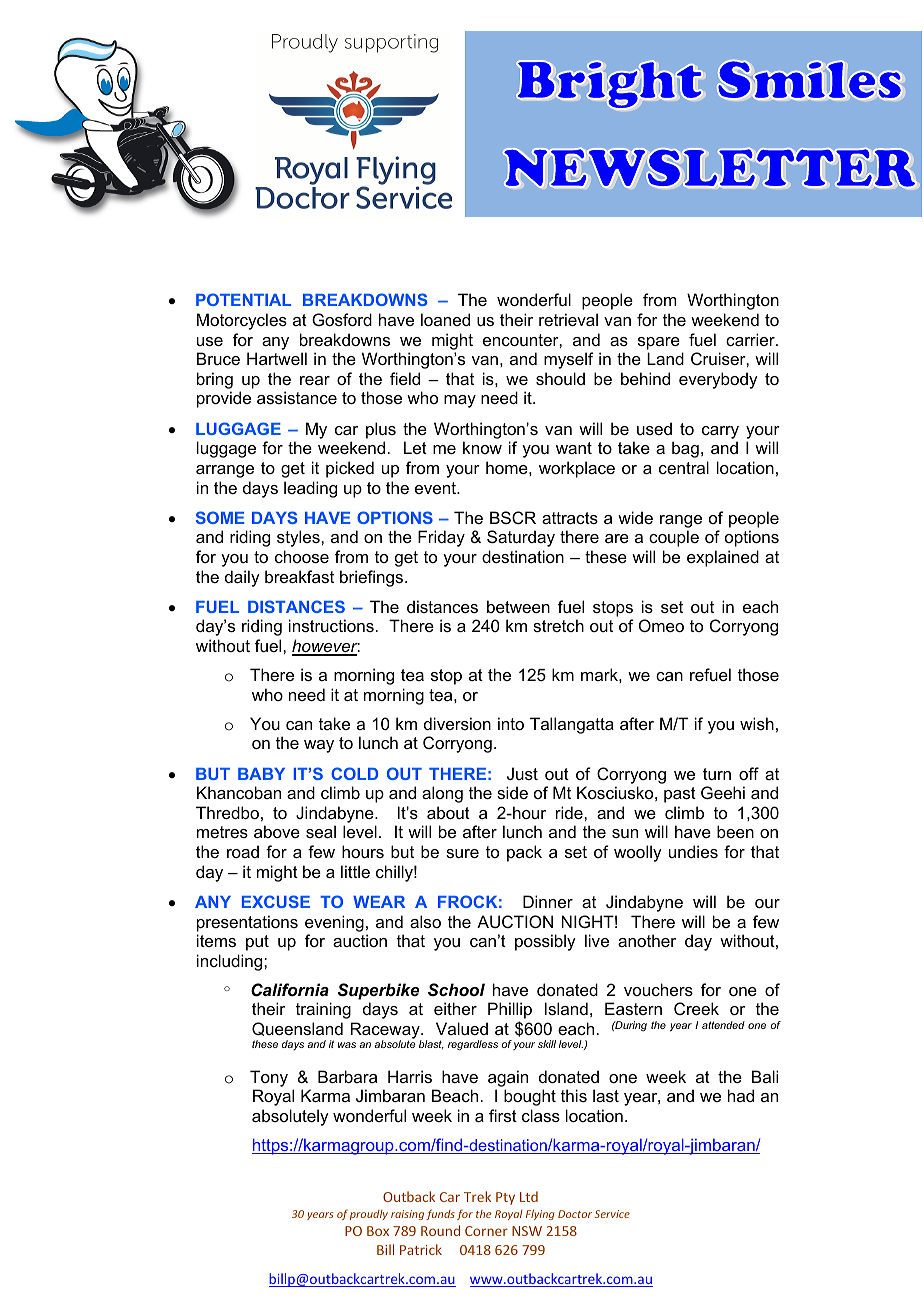 Image resolution: width=924 pixels, height=1308 pixels. Describe the element at coordinates (510, 1012) in the screenshot. I see `Phillip` at that location.
